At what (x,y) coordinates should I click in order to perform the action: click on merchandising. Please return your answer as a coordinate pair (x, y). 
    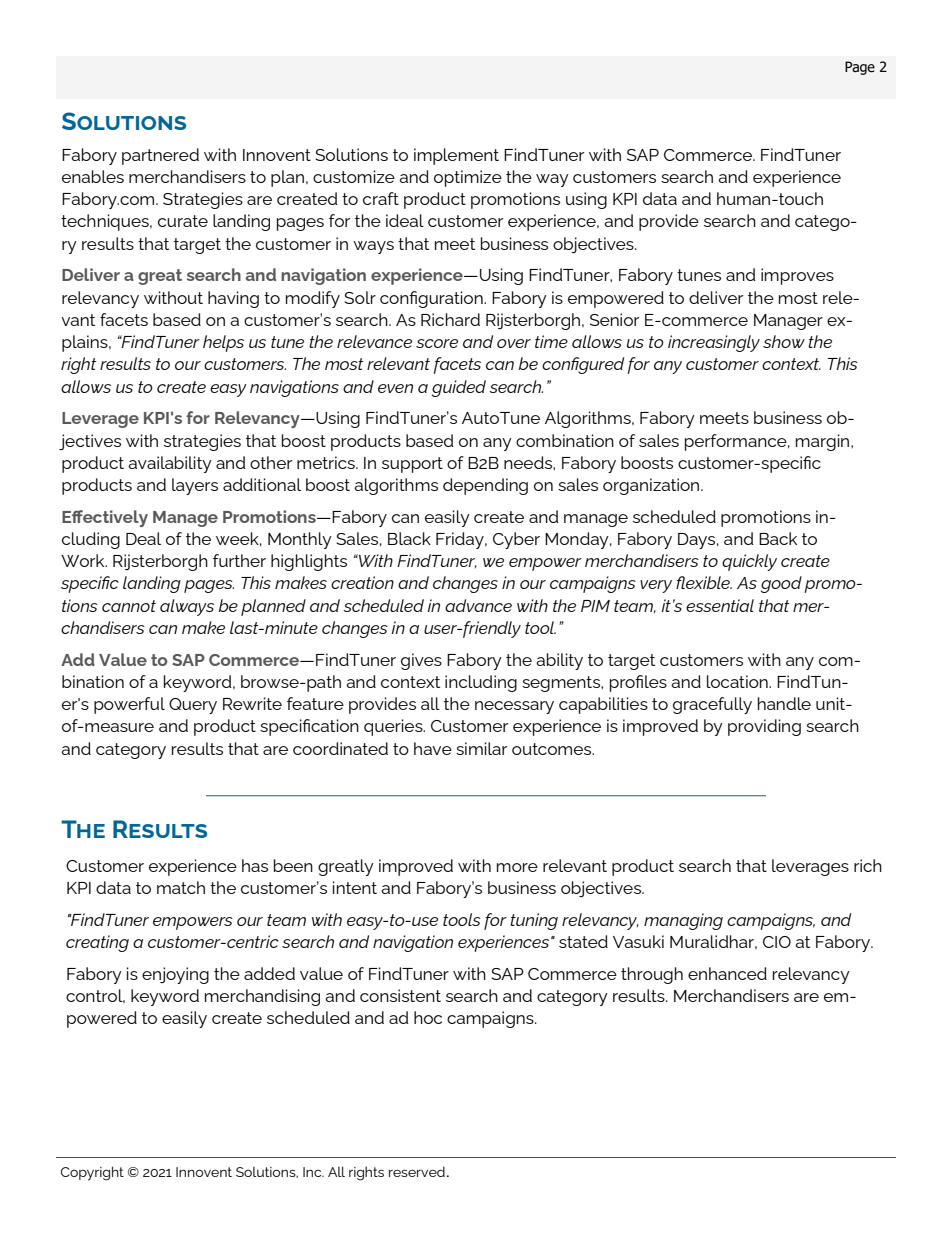
    Looking at the image, I should click on (262, 997).
